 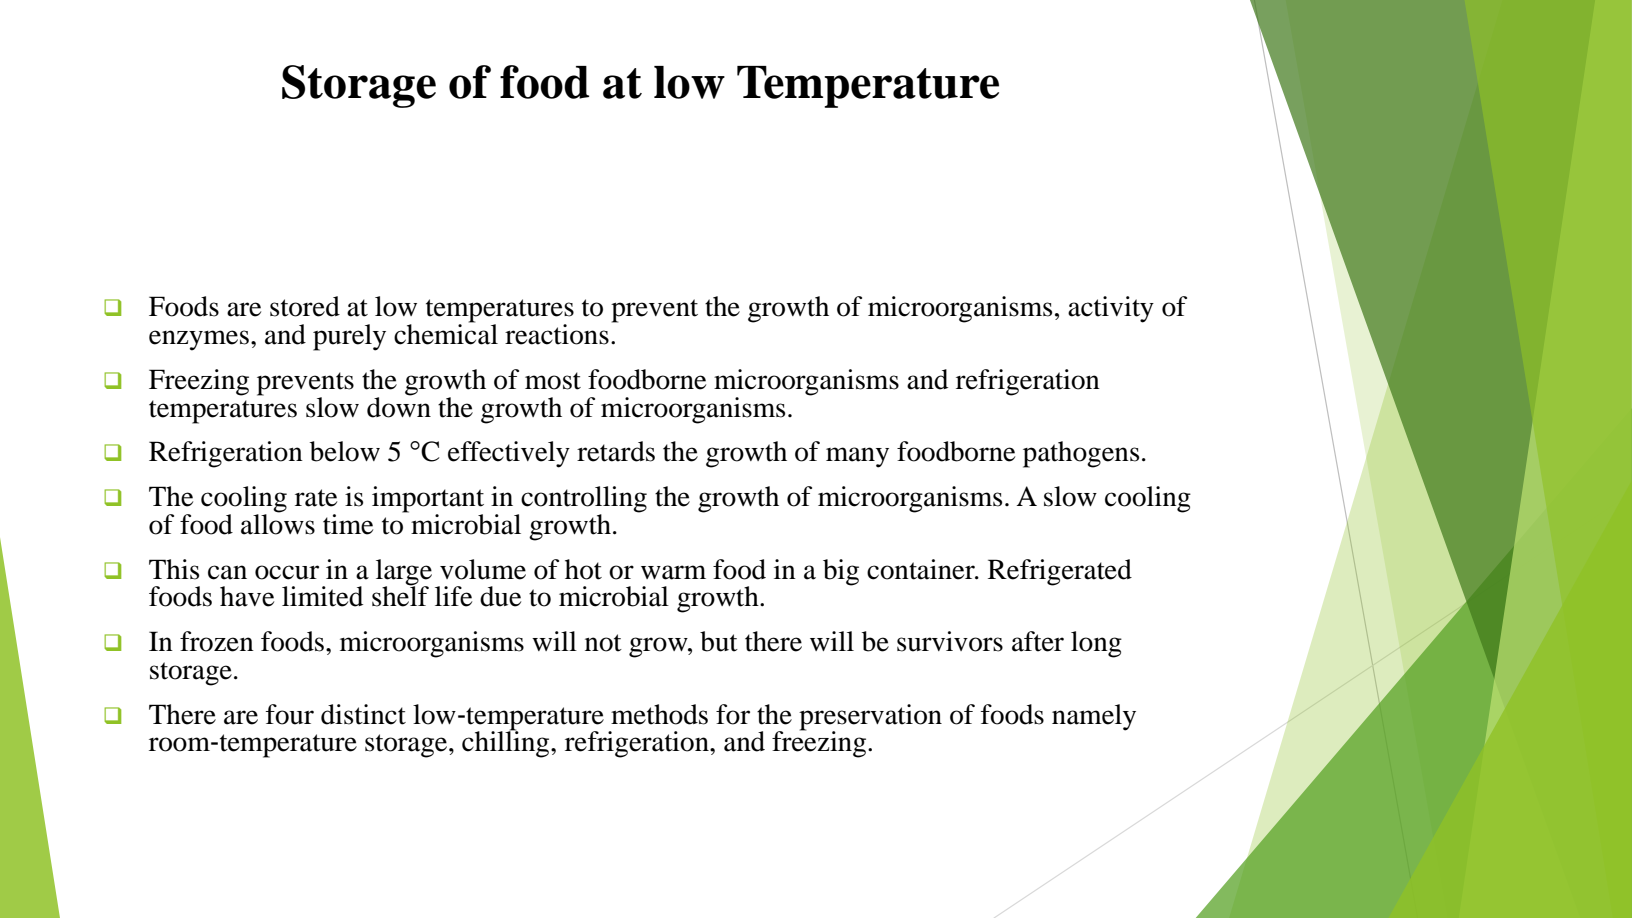 I want to click on four, so click(x=290, y=714).
